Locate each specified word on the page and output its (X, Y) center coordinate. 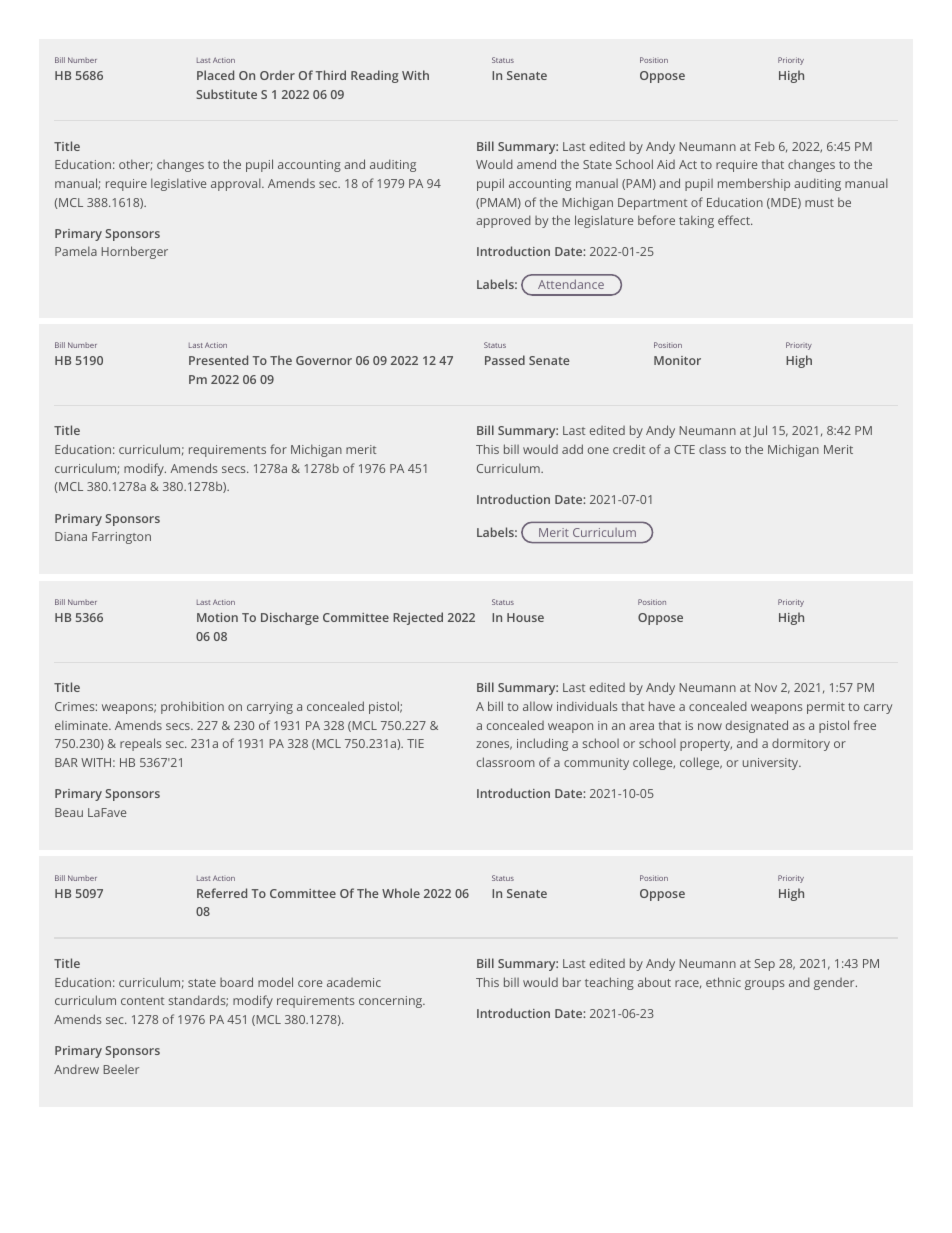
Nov (766, 687)
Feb (765, 146)
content (142, 1001)
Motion (217, 617)
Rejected (418, 618)
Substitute (227, 94)
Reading (375, 76)
